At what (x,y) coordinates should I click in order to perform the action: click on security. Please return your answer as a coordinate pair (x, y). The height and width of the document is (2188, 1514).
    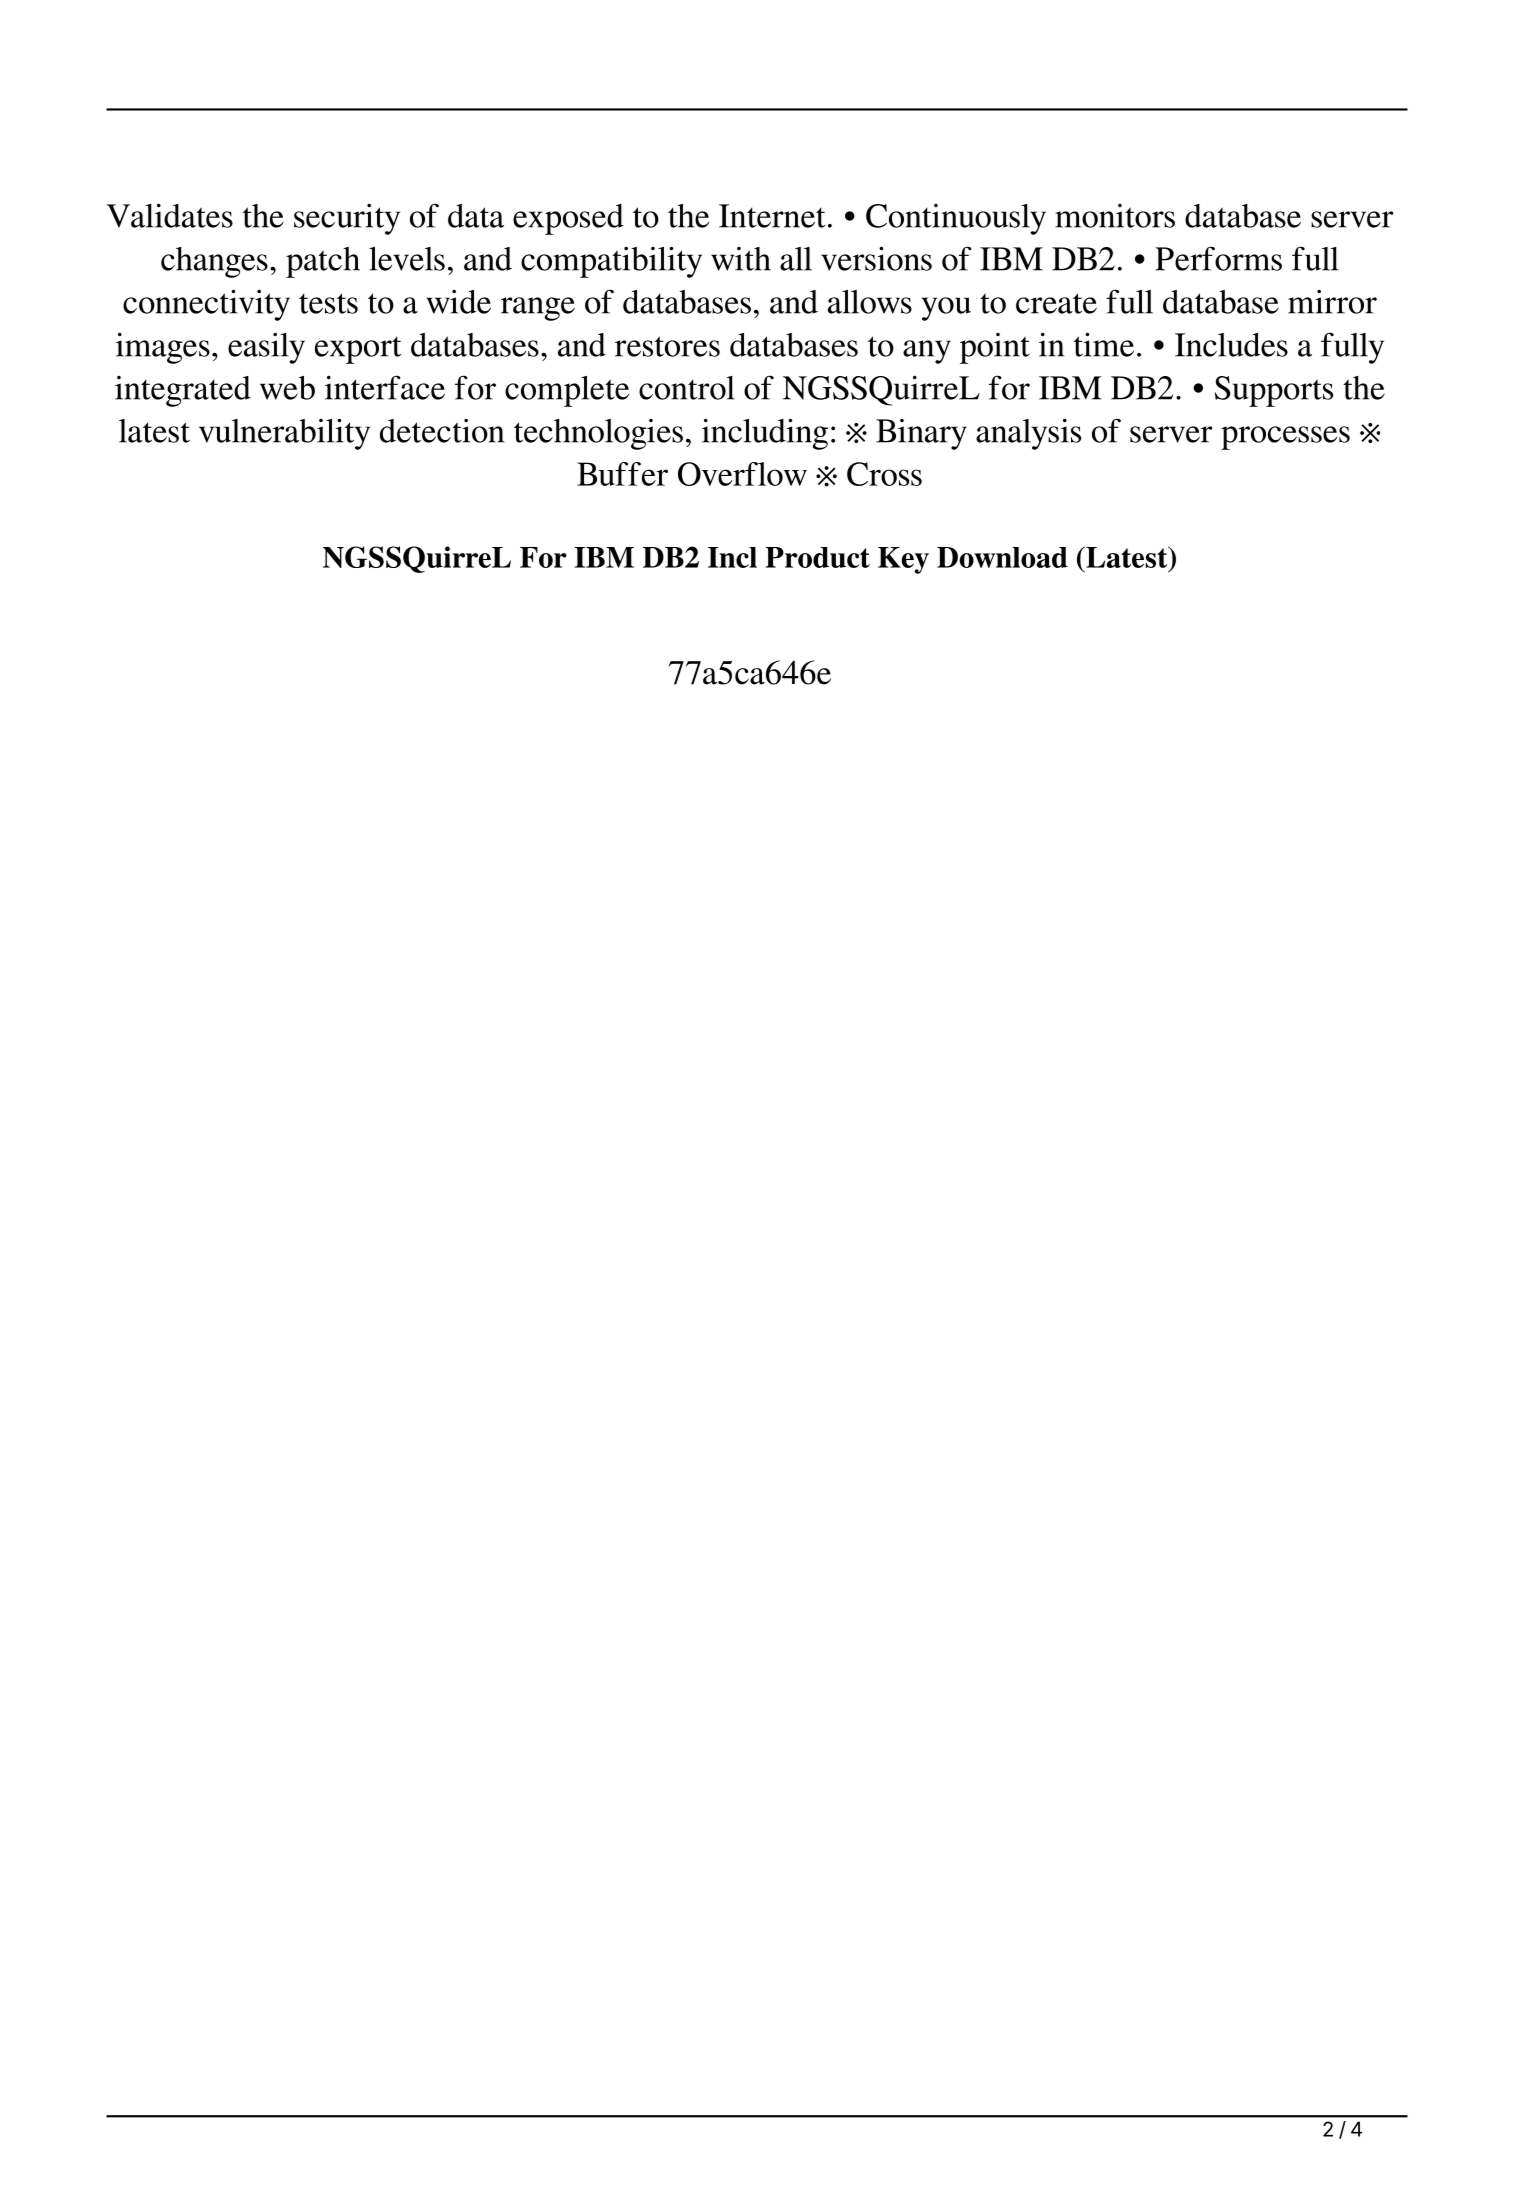
    Looking at the image, I should click on (347, 219).
